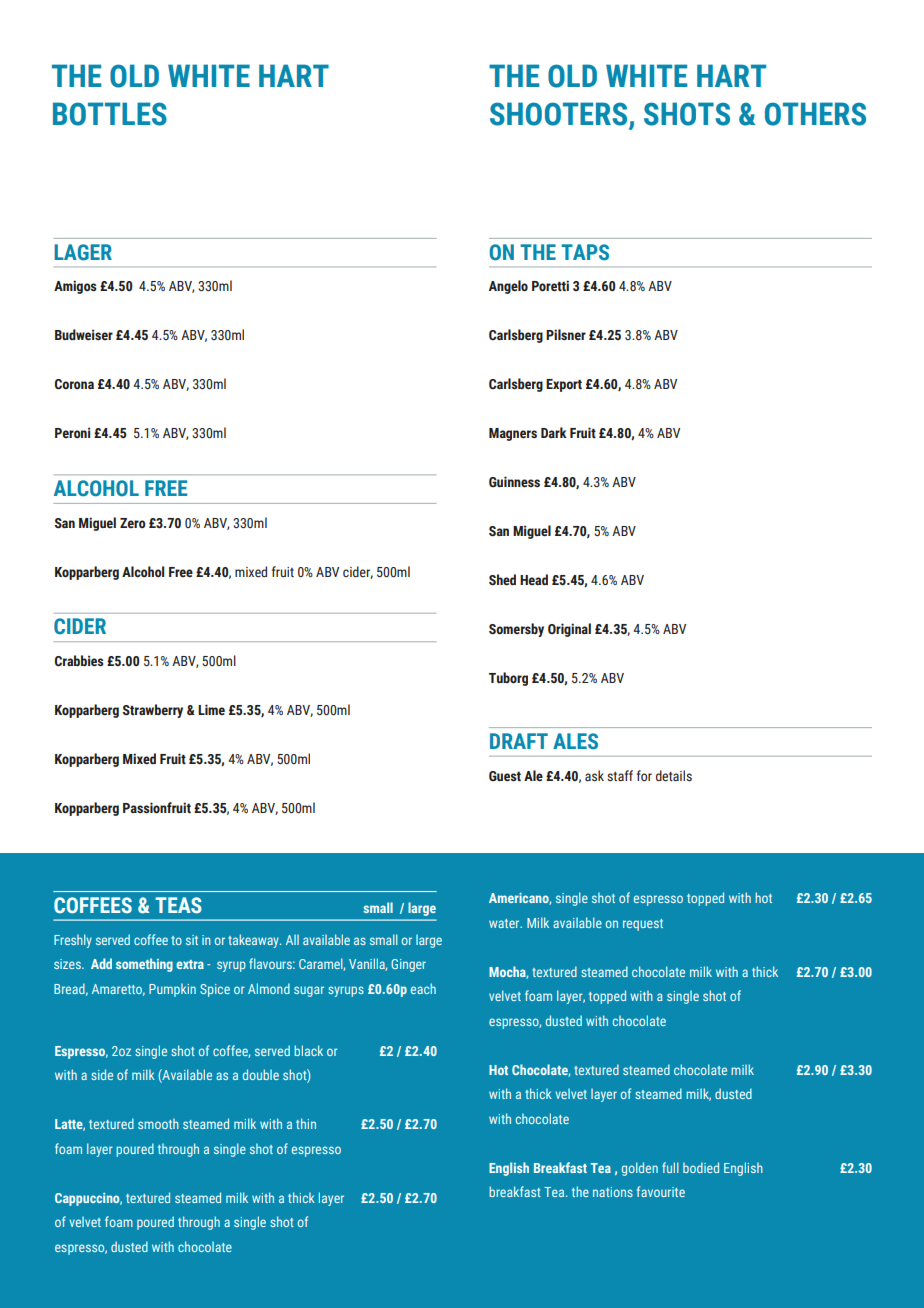 The height and width of the screenshot is (1308, 924). What do you see at coordinates (502, 580) in the screenshot?
I see `Shed` at bounding box center [502, 580].
